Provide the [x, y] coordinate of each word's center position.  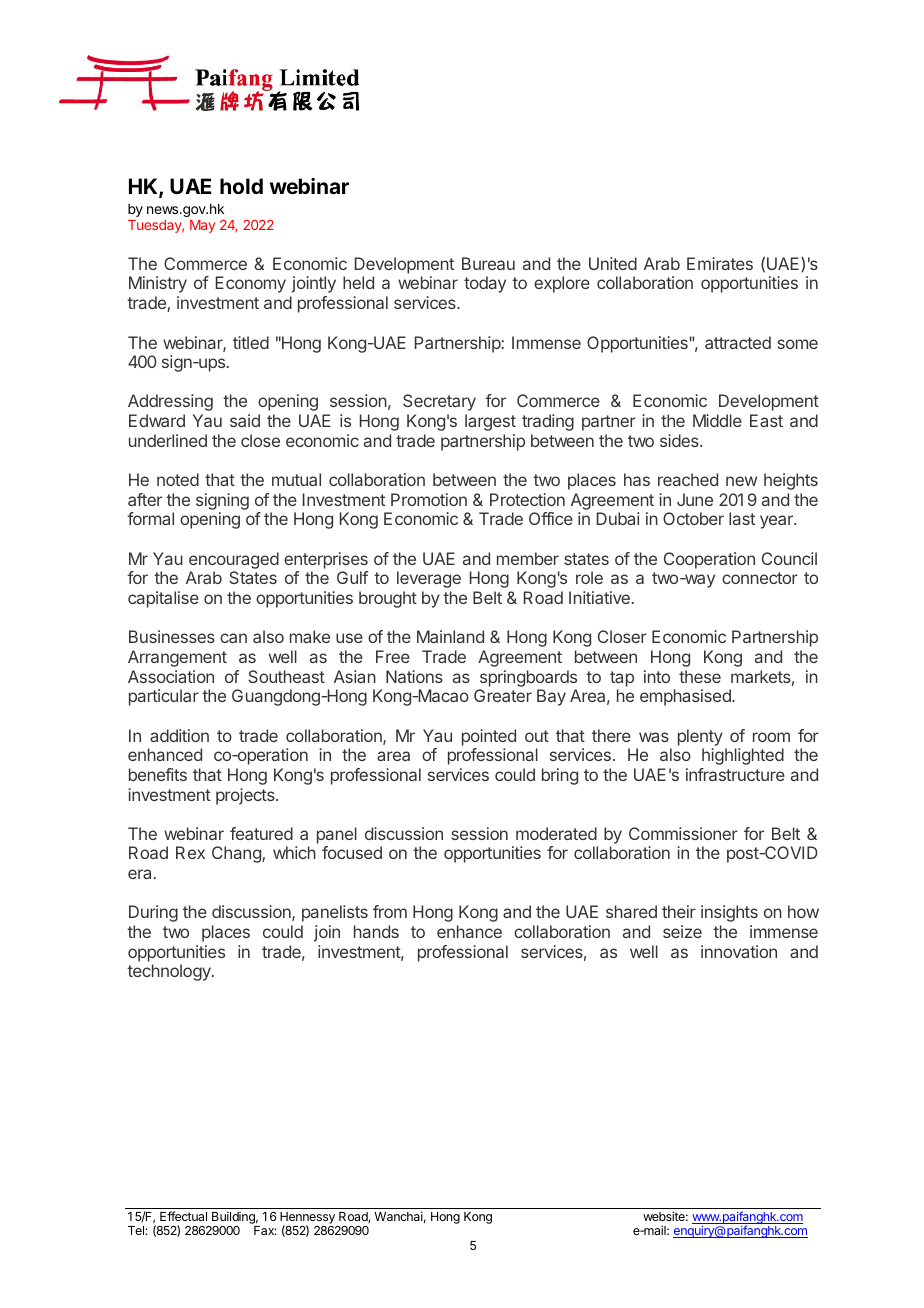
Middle [717, 420]
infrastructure [735, 774]
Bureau [488, 263]
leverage [429, 579]
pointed [489, 737]
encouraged [234, 560]
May [202, 226]
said [245, 420]
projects [246, 796]
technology [170, 972]
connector [760, 578]
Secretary [439, 402]
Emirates [720, 263]
